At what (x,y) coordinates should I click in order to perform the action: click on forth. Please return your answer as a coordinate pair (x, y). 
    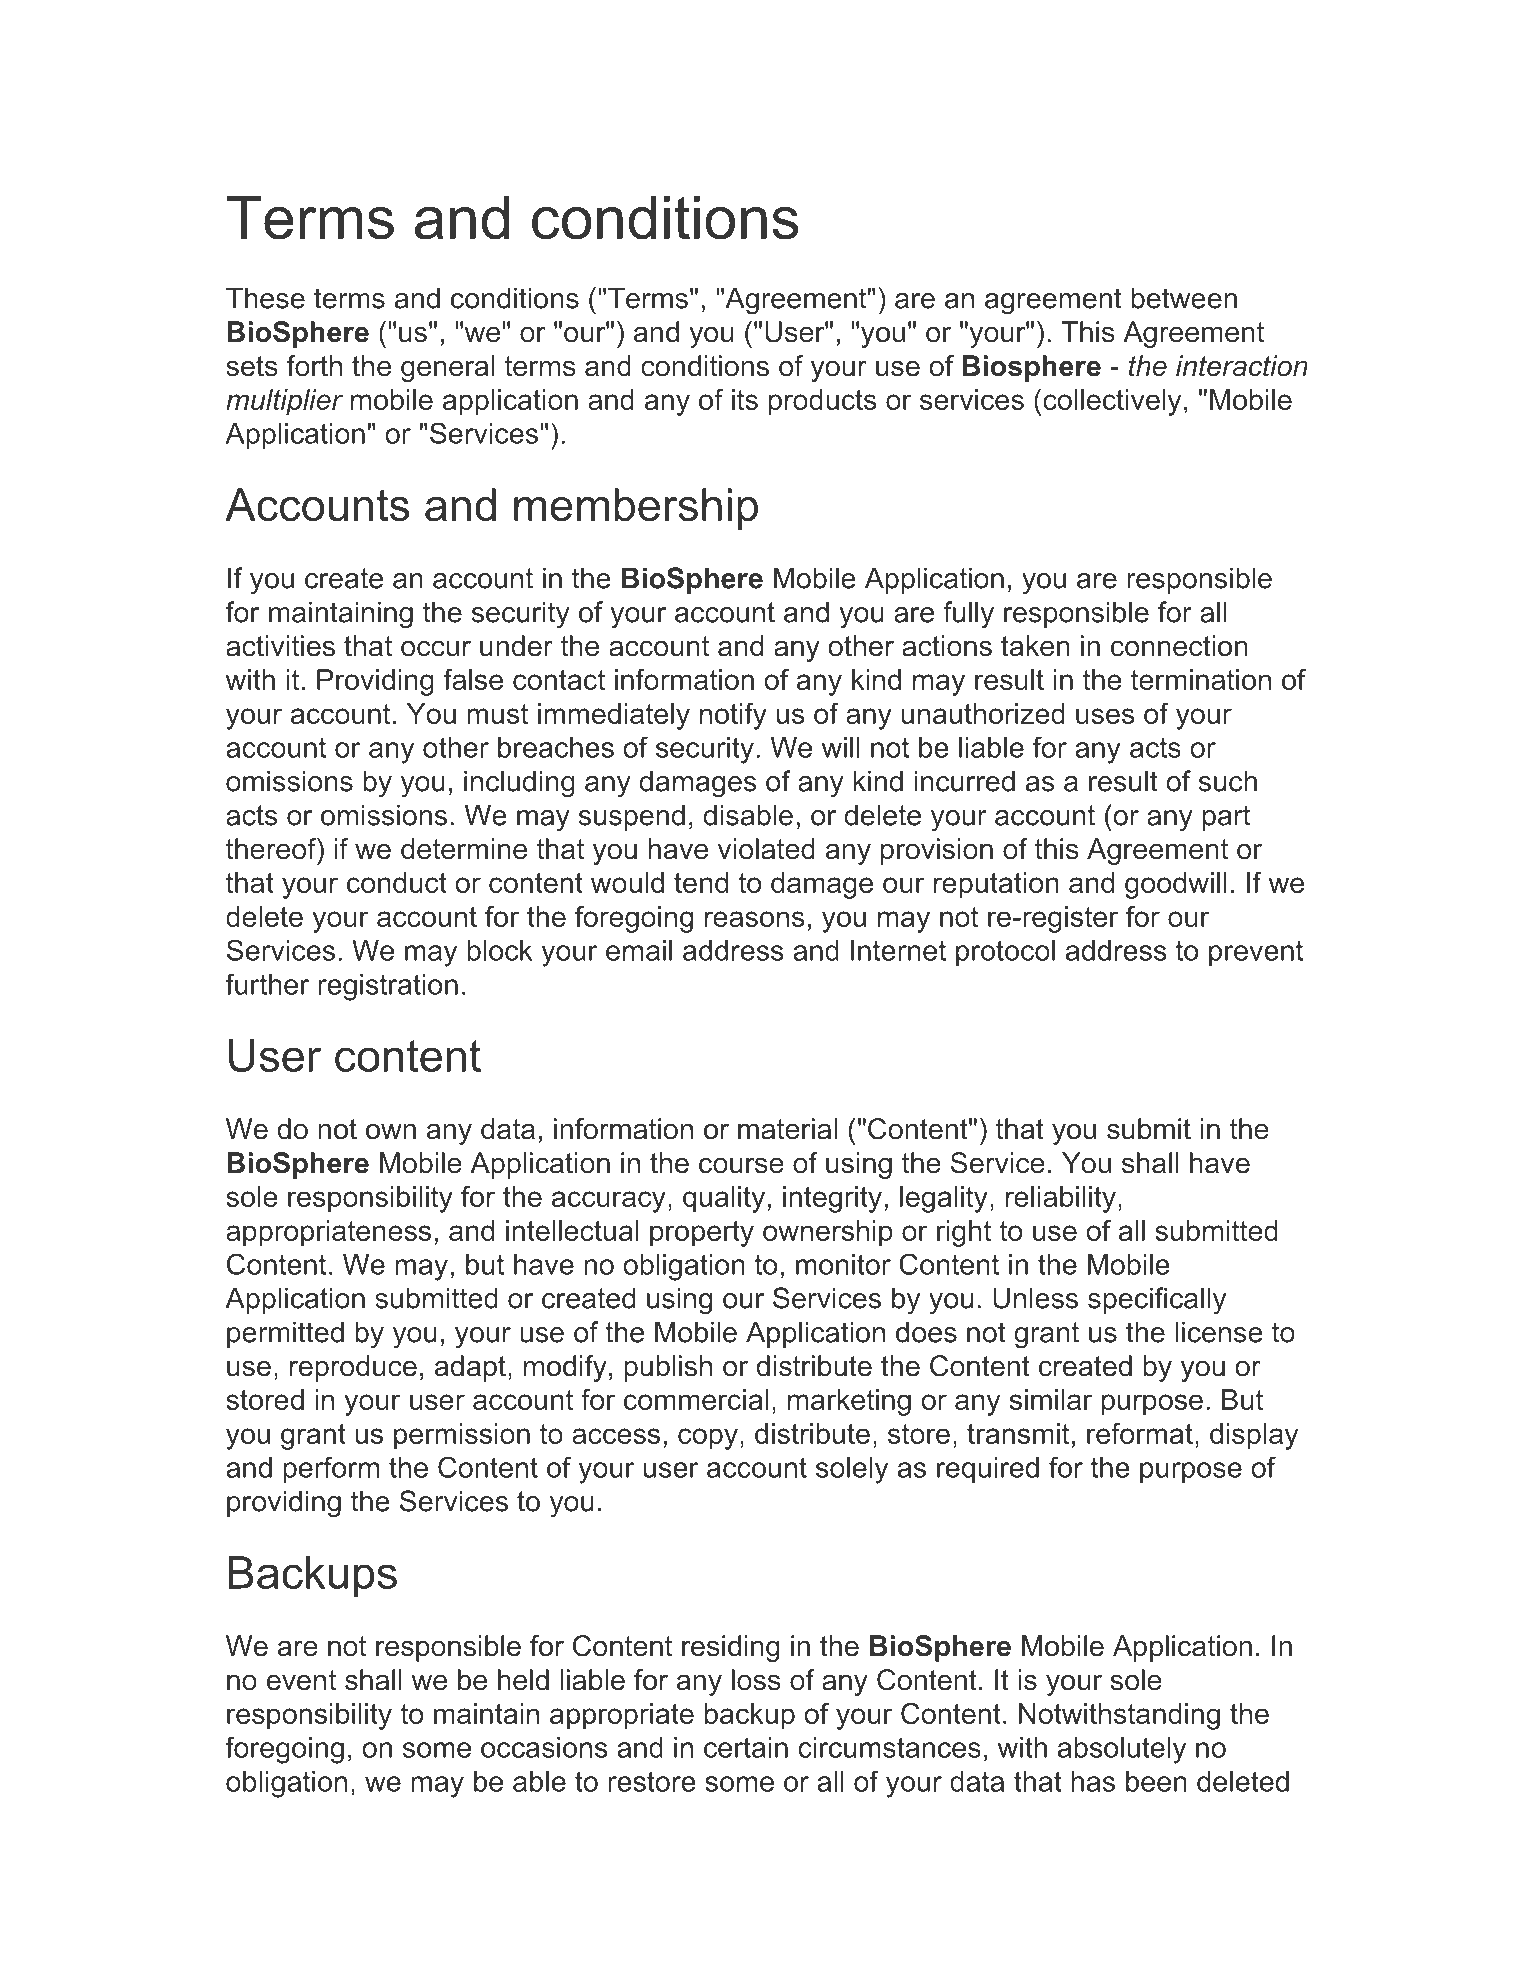
    Looking at the image, I should click on (314, 366).
